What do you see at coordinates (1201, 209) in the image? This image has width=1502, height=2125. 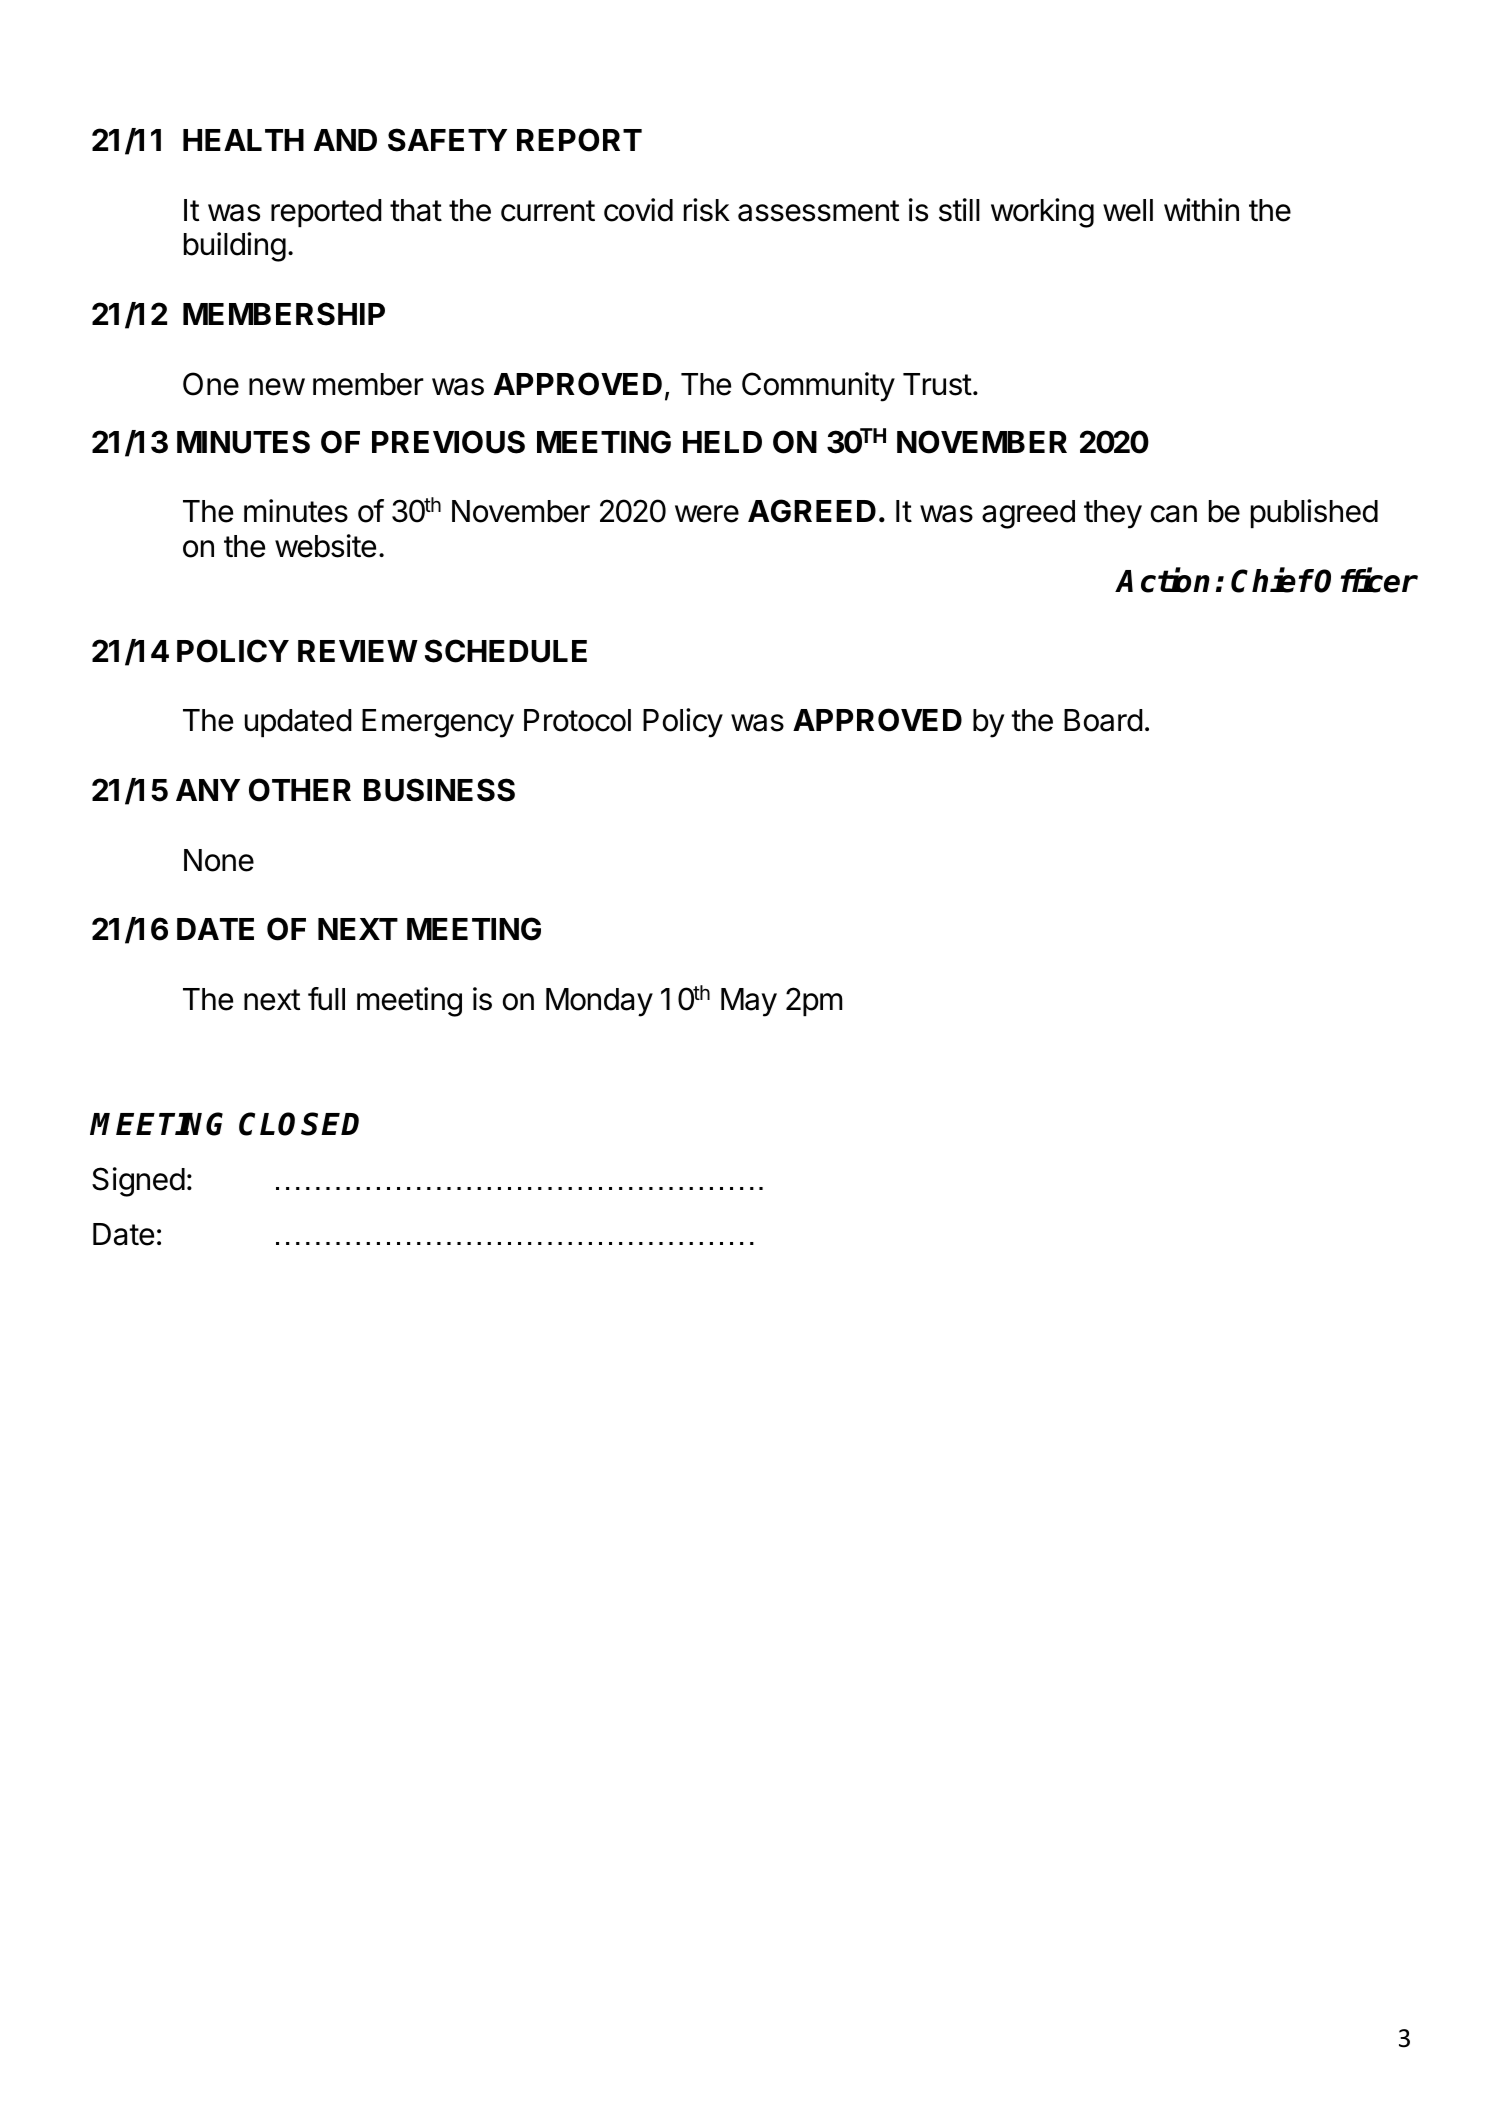 I see `within` at bounding box center [1201, 209].
